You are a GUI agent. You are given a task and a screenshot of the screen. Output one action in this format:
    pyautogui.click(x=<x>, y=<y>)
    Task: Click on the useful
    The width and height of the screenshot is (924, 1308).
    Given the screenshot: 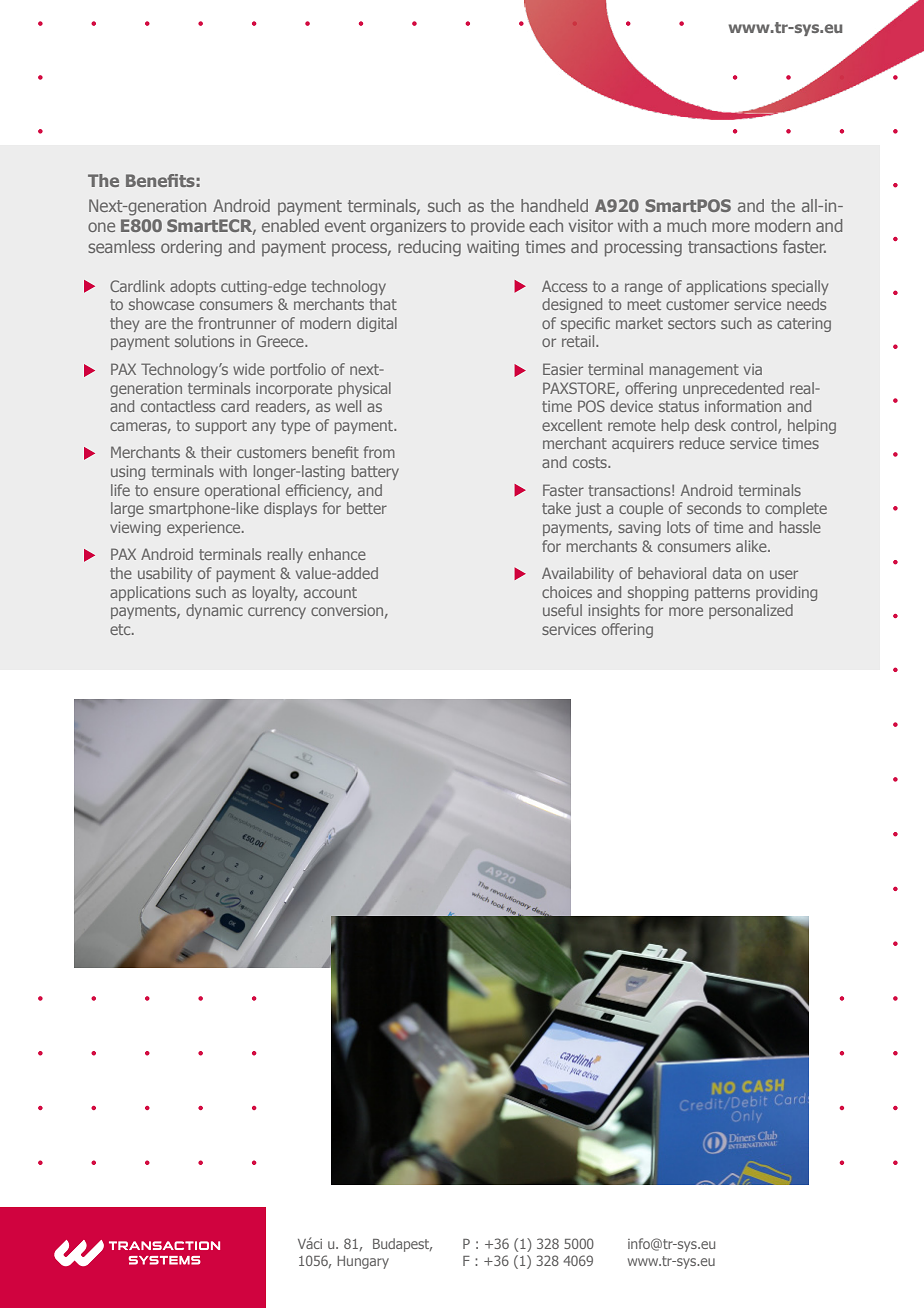 What is the action you would take?
    pyautogui.click(x=562, y=610)
